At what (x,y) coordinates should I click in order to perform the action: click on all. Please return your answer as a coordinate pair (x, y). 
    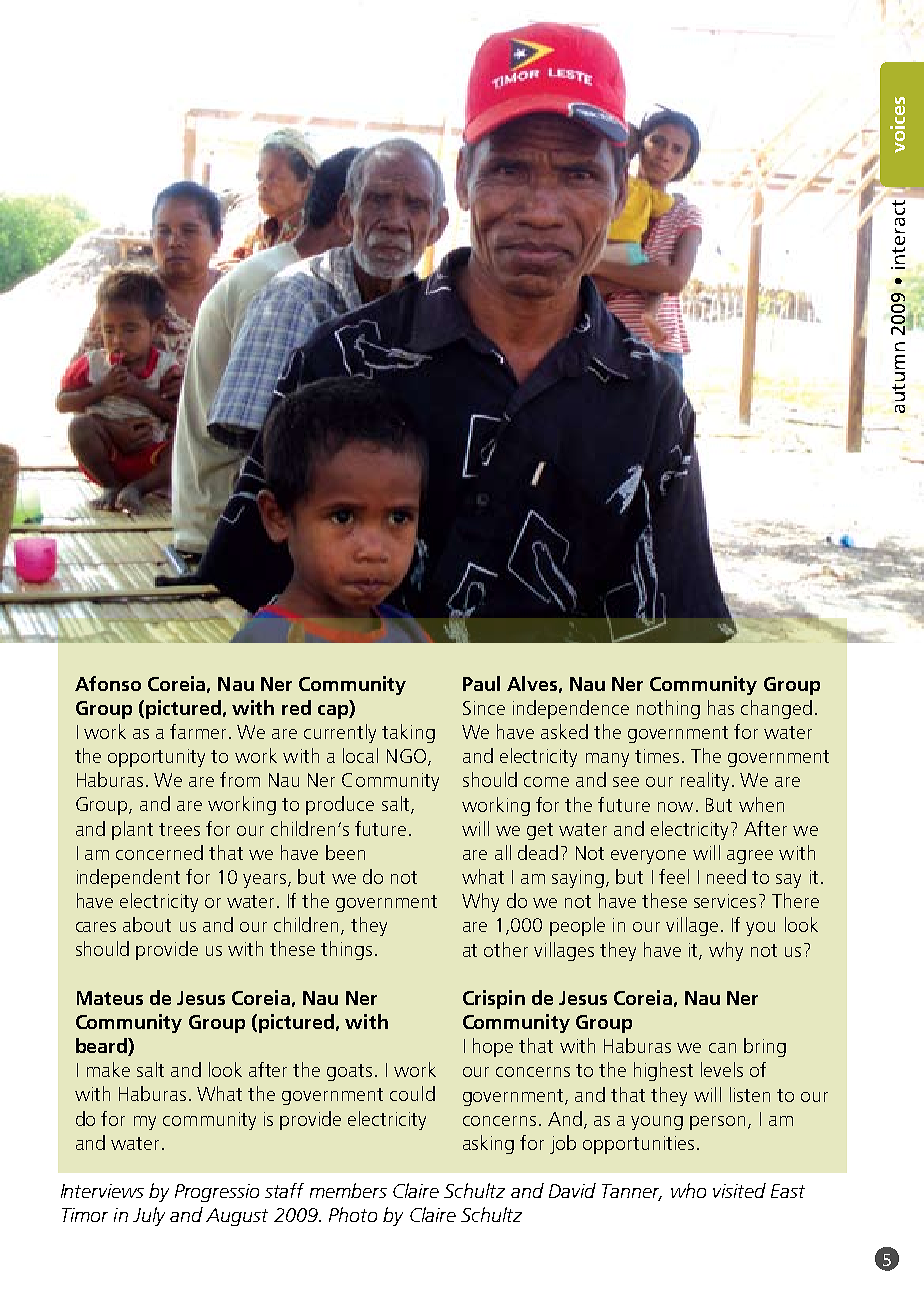
    Looking at the image, I should click on (503, 852).
